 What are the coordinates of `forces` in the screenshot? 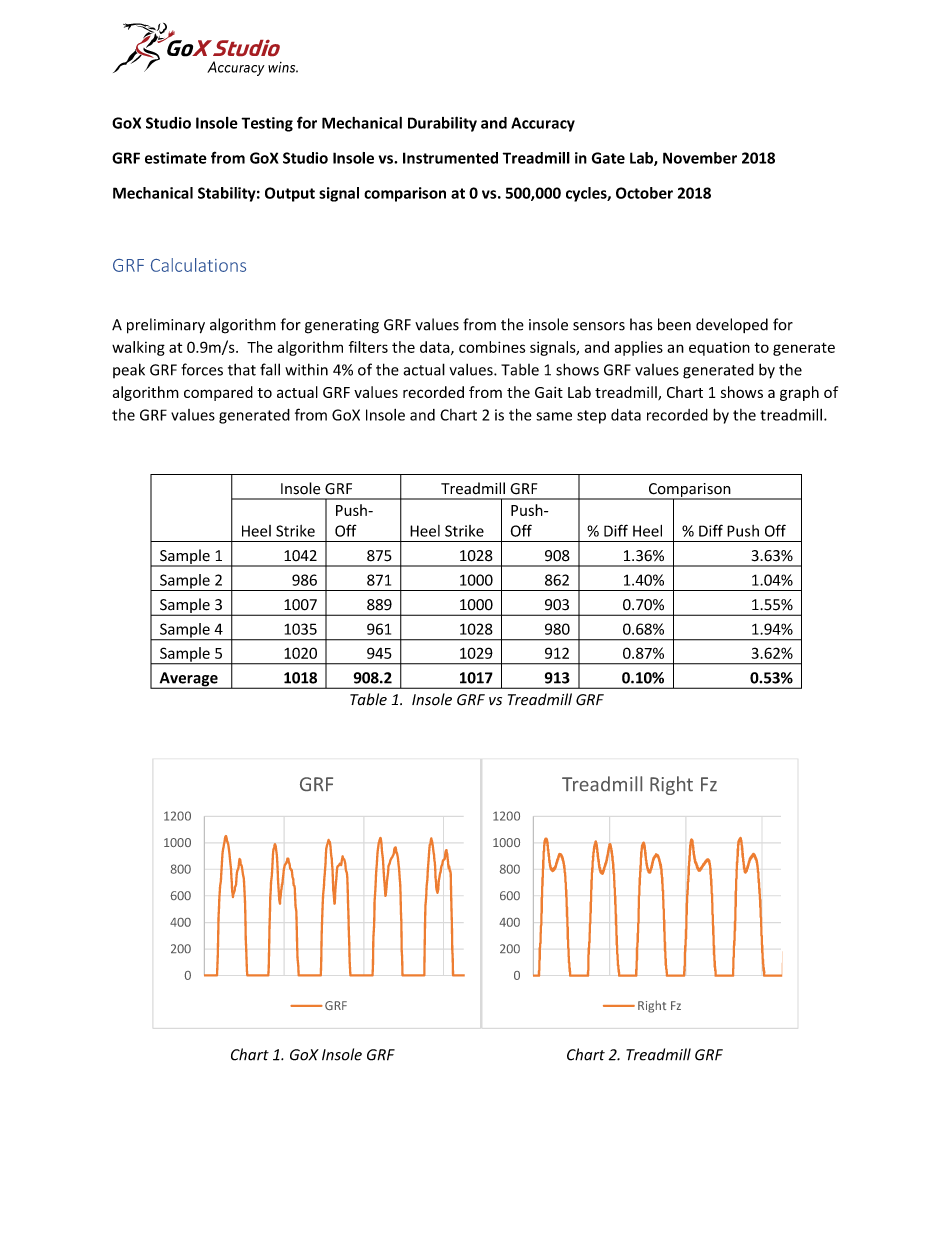 It's located at (202, 369).
